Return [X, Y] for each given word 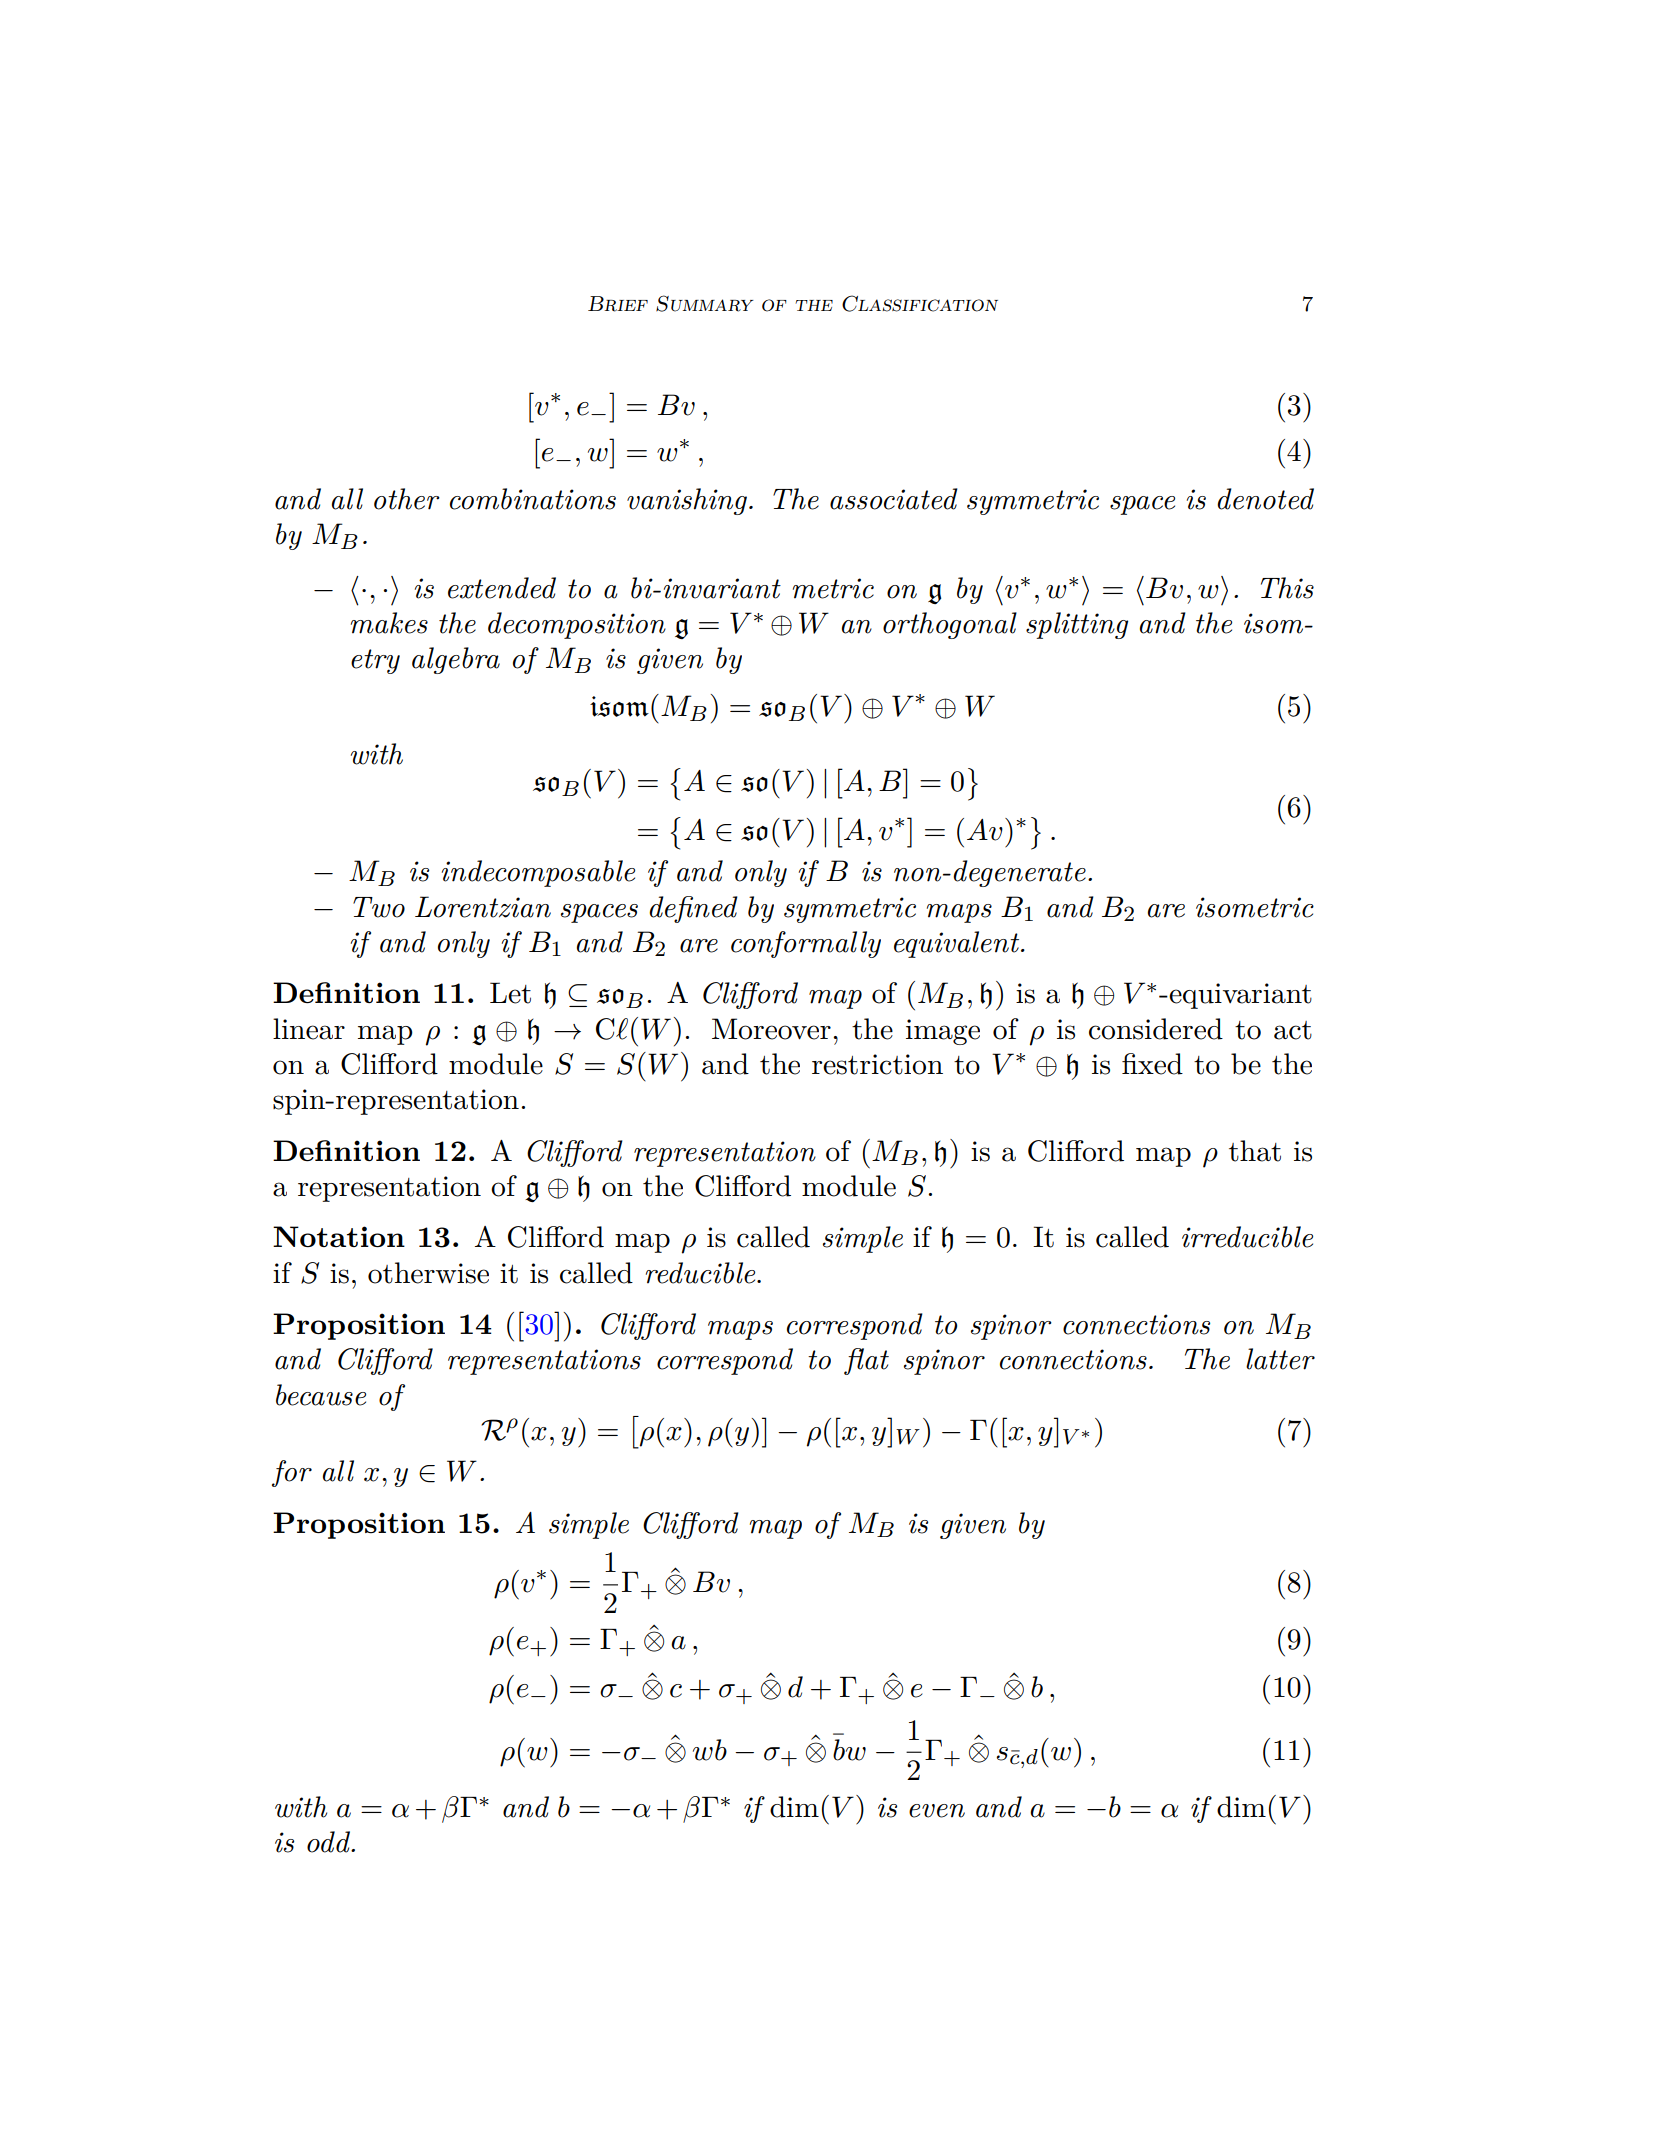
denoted [1265, 499]
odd [330, 1842]
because [321, 1395]
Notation [339, 1236]
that [1255, 1151]
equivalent [958, 944]
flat [866, 1361]
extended [502, 588]
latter [1280, 1359]
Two [379, 907]
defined [693, 909]
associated [894, 499]
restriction [877, 1064]
